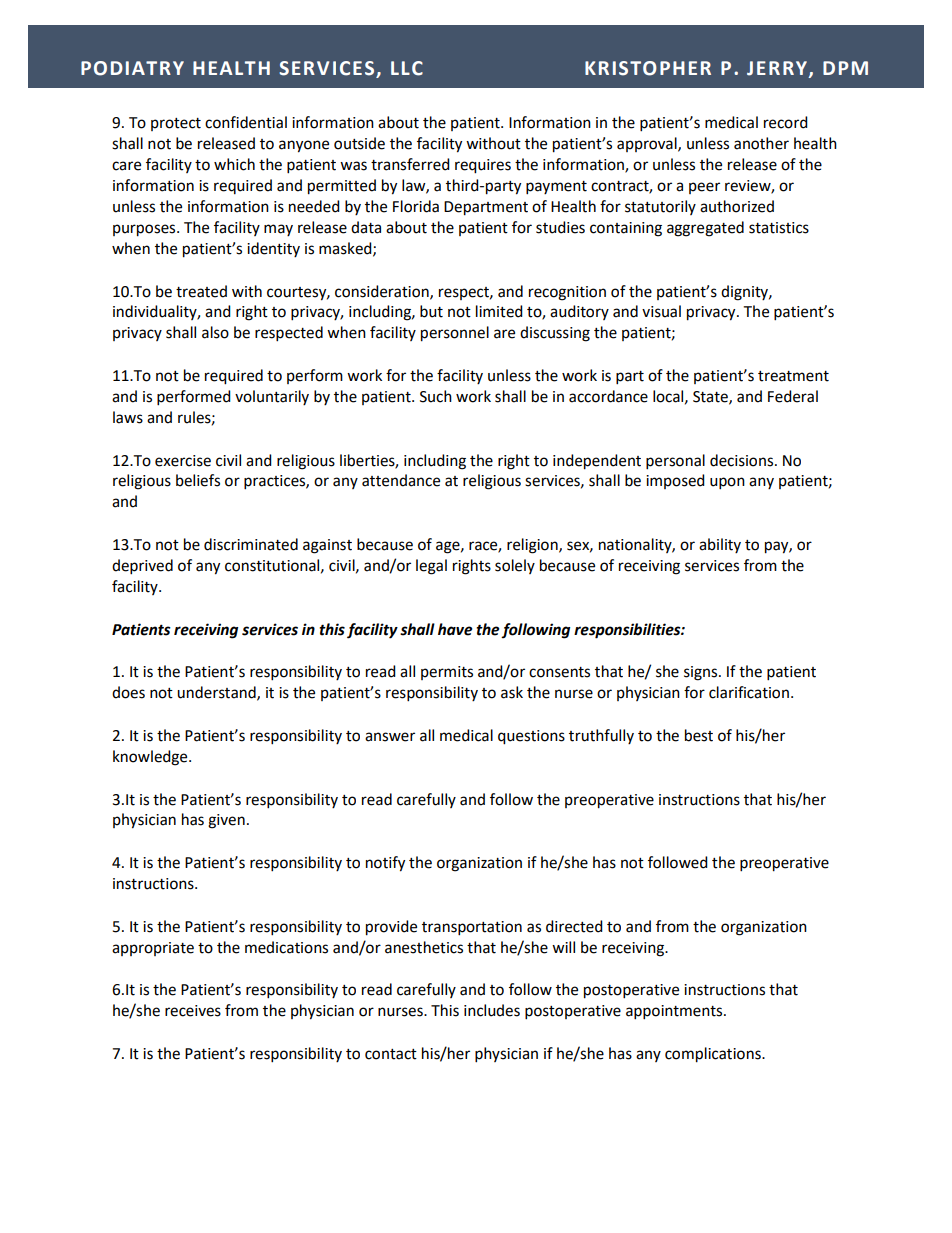  I want to click on receives, so click(193, 1011).
